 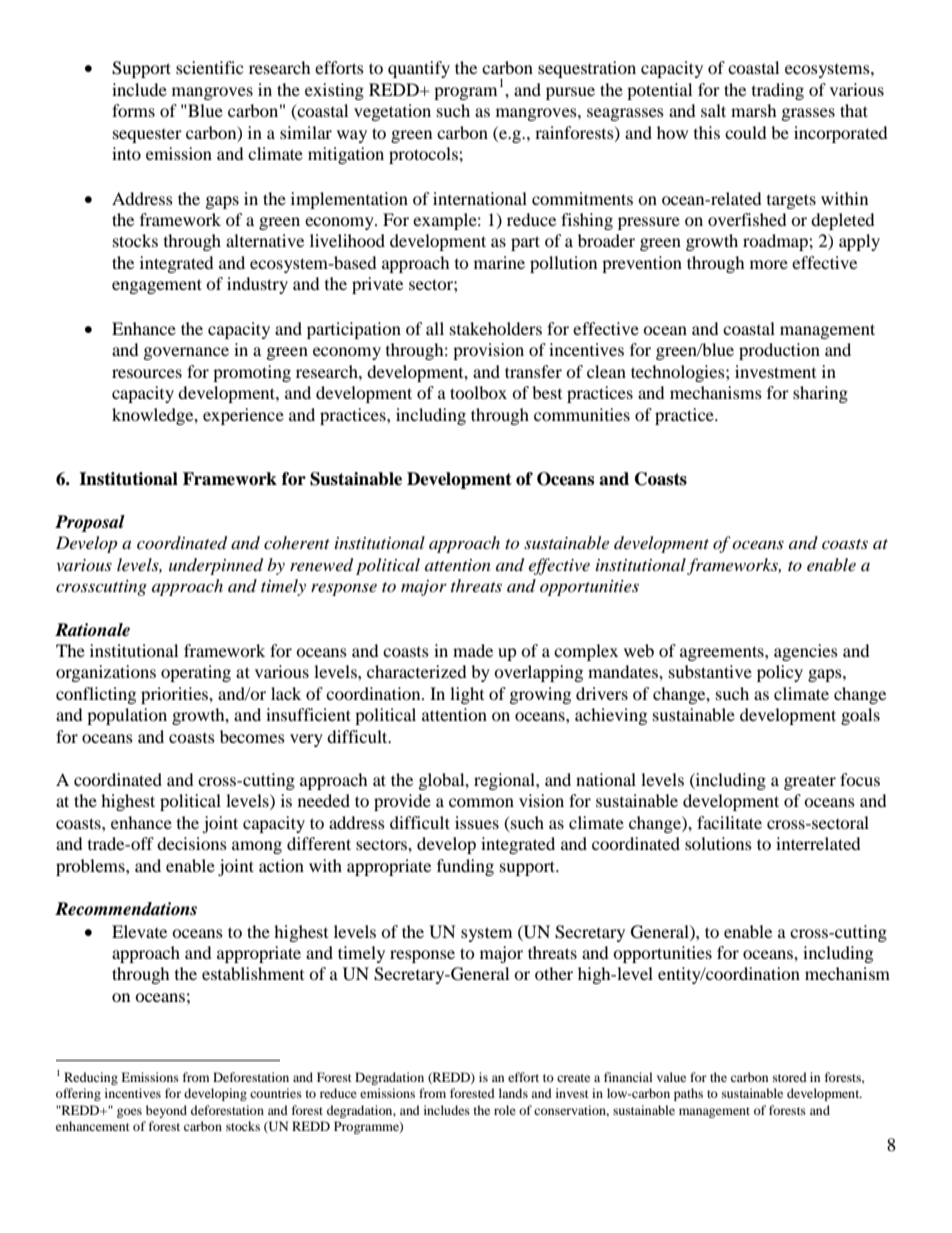 I want to click on sharing, so click(x=820, y=394).
